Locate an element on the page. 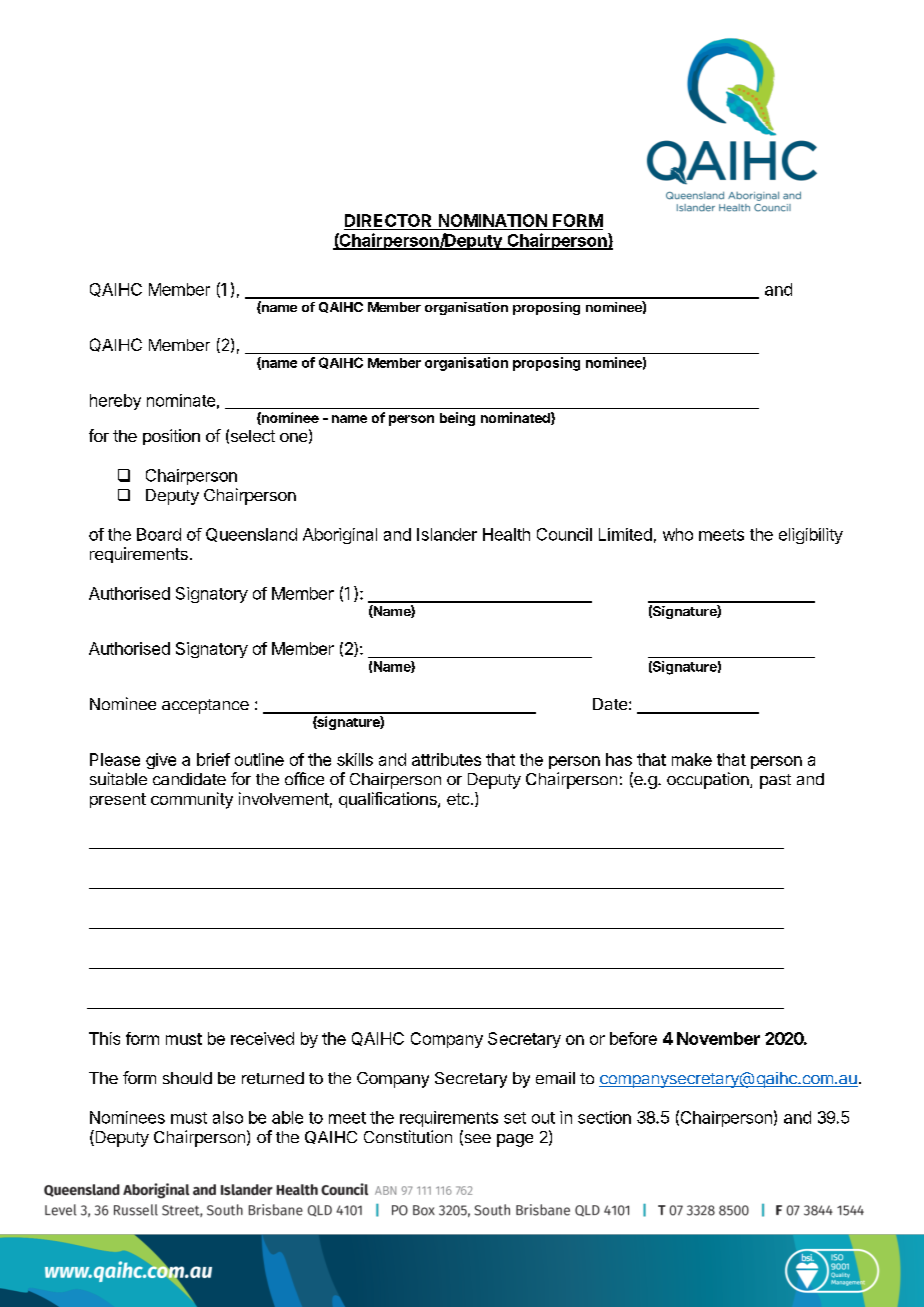 The width and height of the document is (924, 1307). NOMINATION is located at coordinates (492, 222).
